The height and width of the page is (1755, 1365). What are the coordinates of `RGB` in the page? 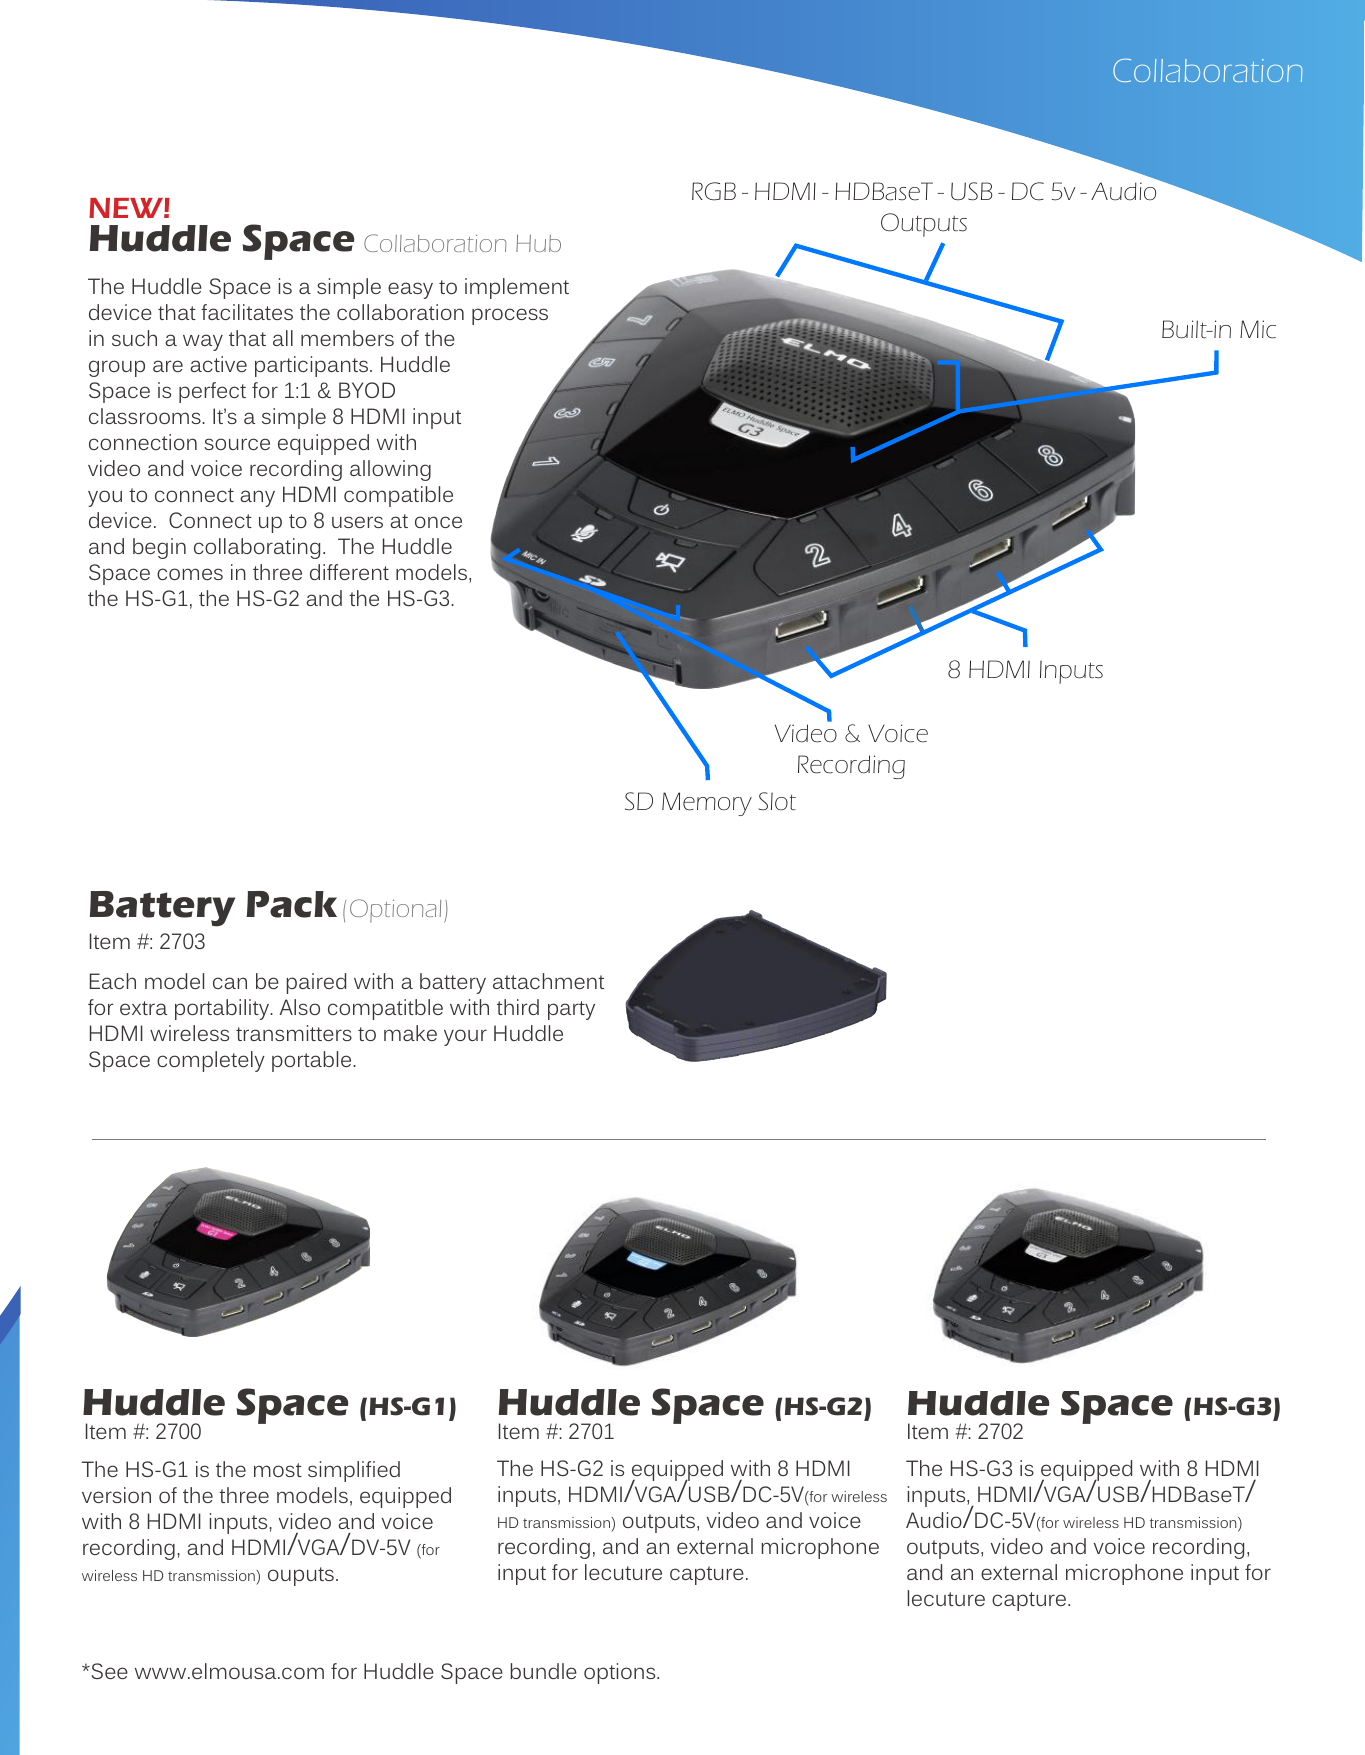 It's located at (714, 191).
